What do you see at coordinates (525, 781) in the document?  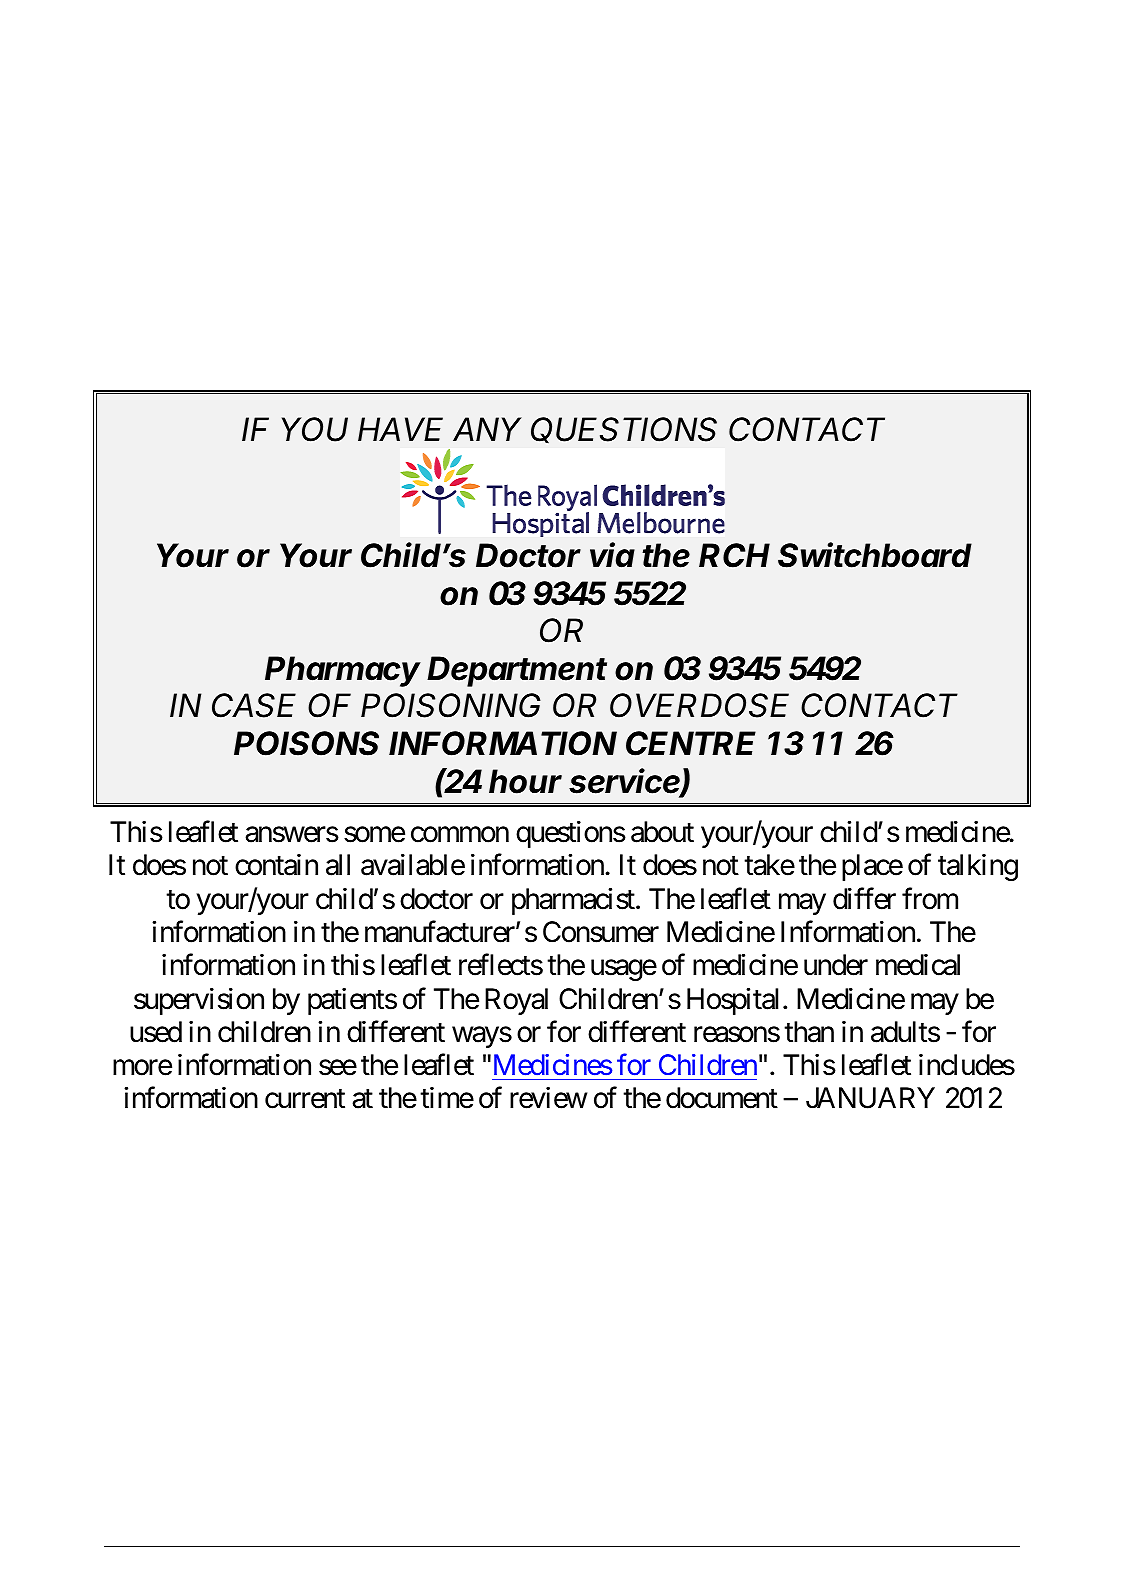 I see `hour` at bounding box center [525, 781].
